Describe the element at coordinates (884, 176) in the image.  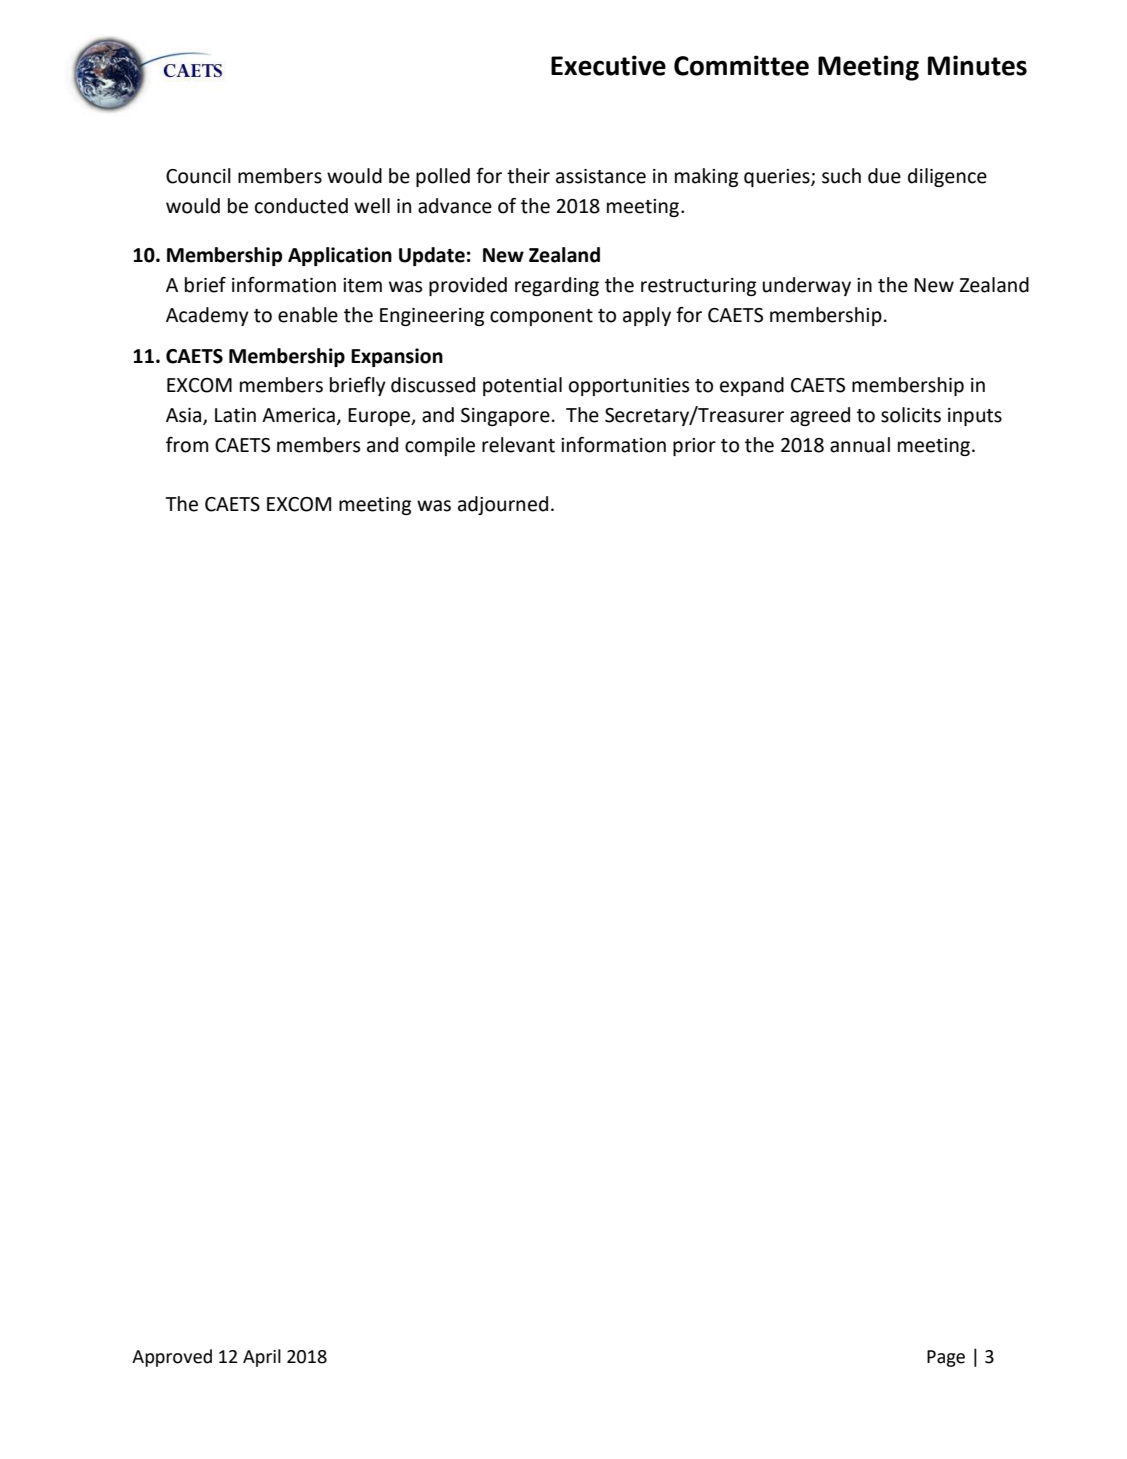
I see `due` at that location.
